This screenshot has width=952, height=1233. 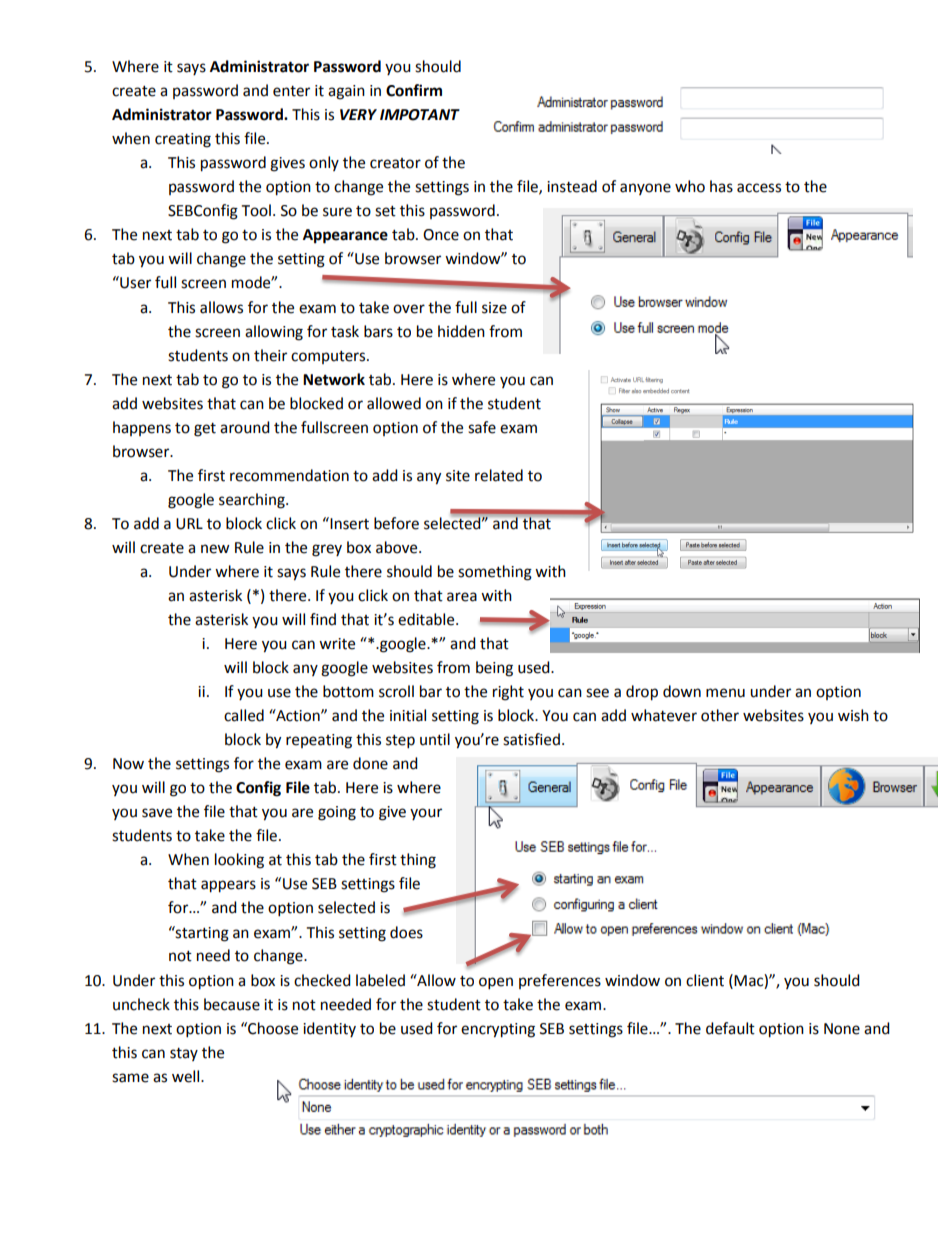 What do you see at coordinates (498, 1030) in the screenshot?
I see `encrypting` at bounding box center [498, 1030].
